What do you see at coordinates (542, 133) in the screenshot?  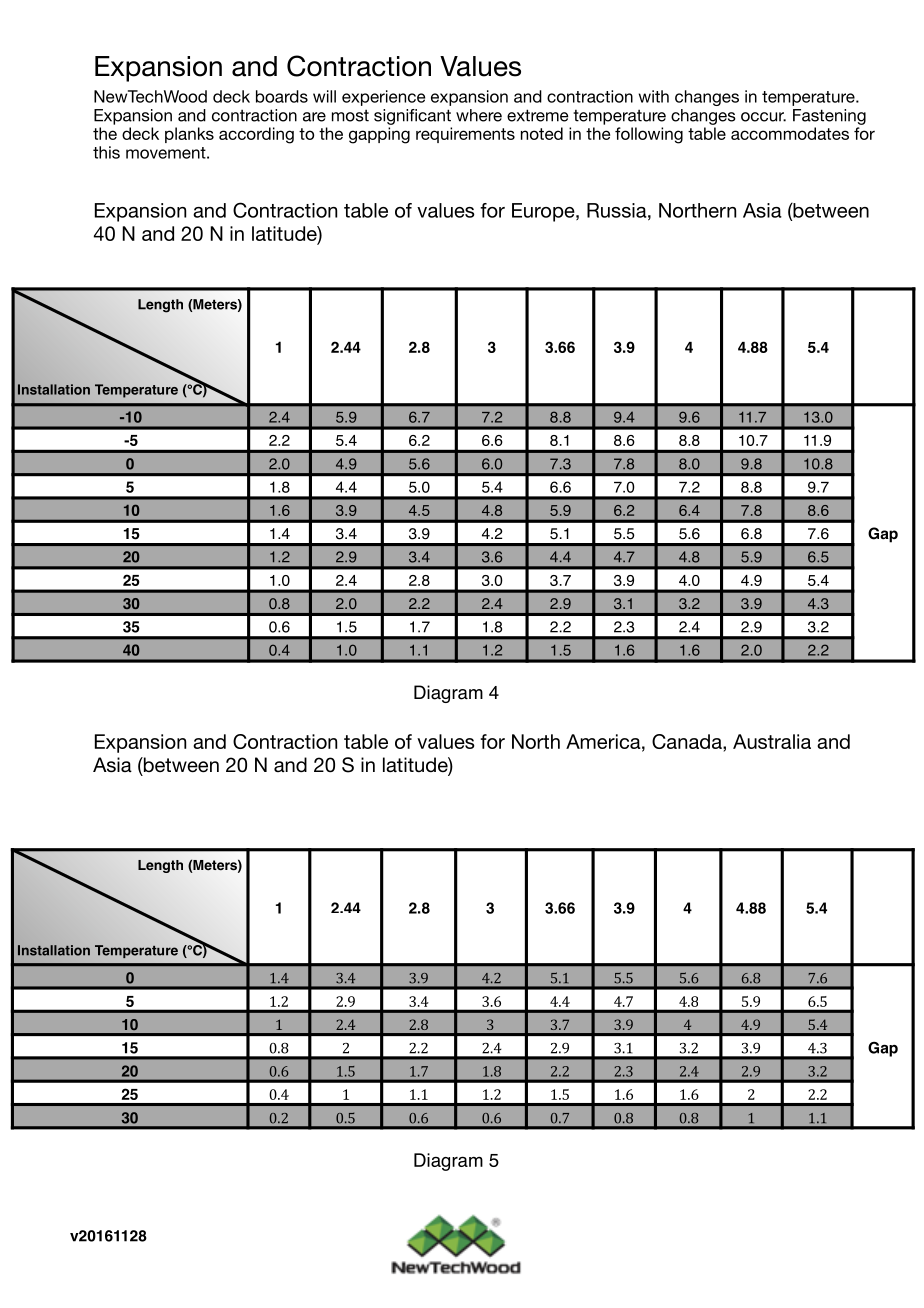 I see `noted` at bounding box center [542, 133].
